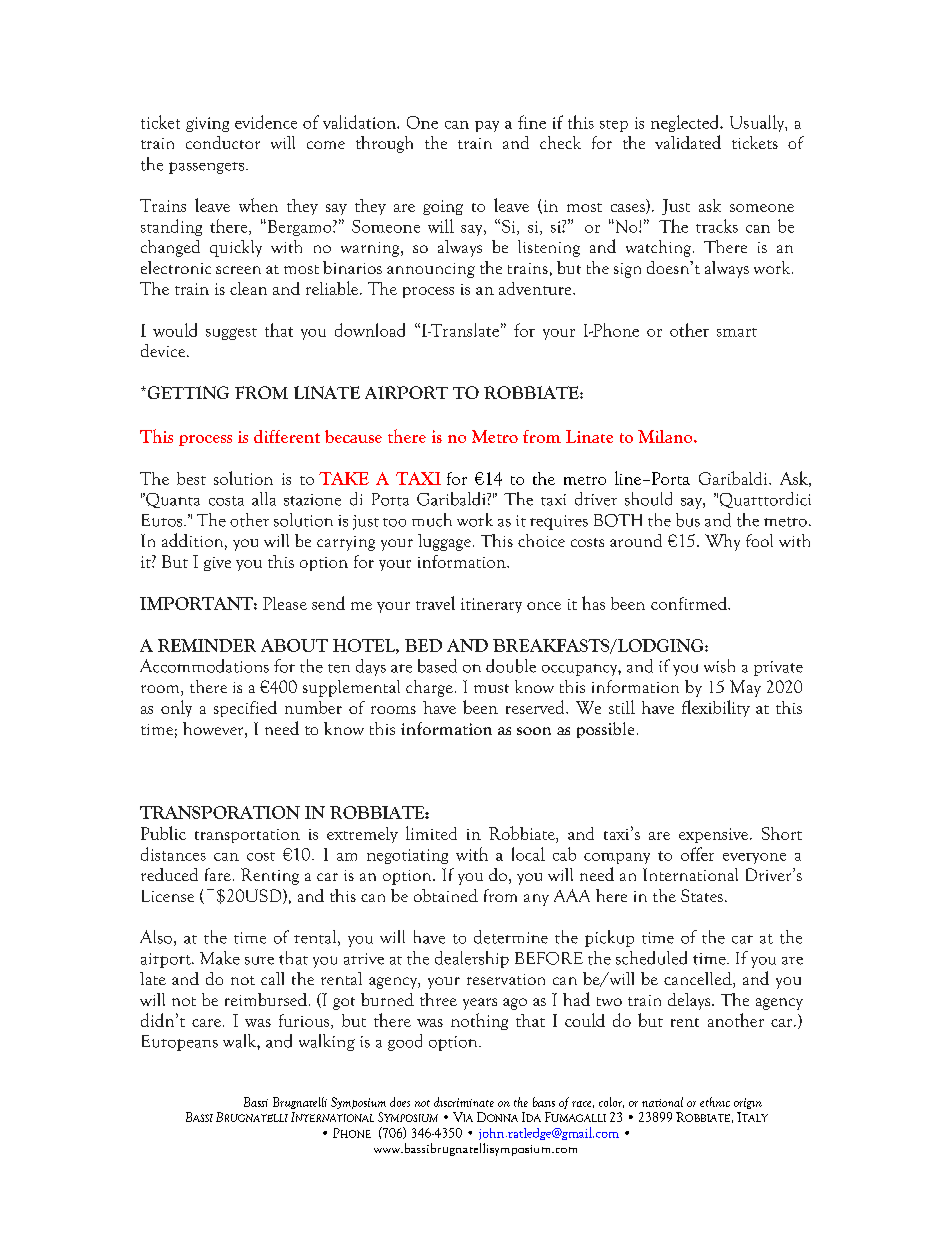 This screenshot has height=1233, width=952. I want to click on Europeans, so click(180, 1043).
